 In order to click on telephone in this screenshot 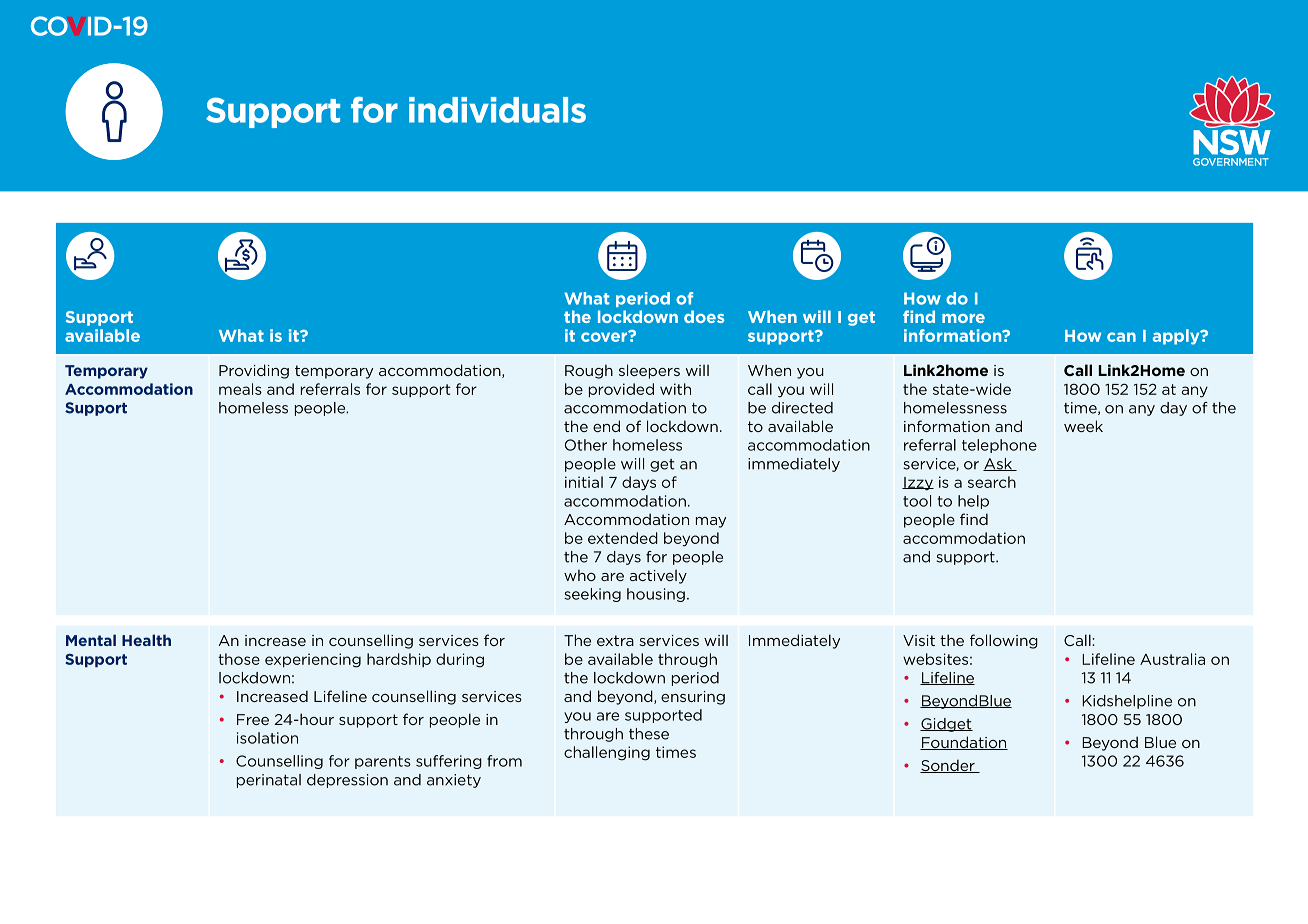, I will do `click(999, 446)`.
